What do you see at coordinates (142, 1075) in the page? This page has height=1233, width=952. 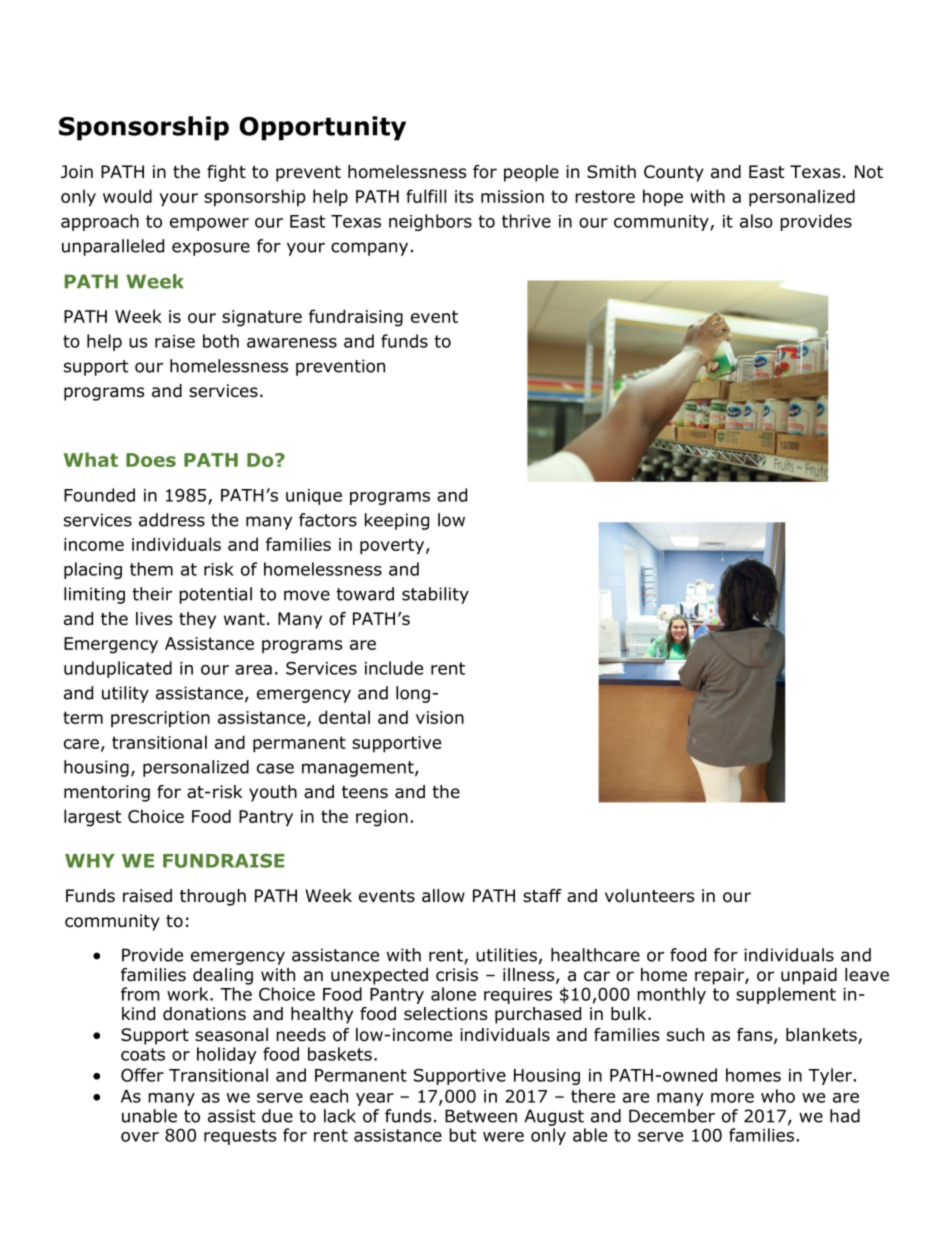 I see `Offer` at bounding box center [142, 1075].
